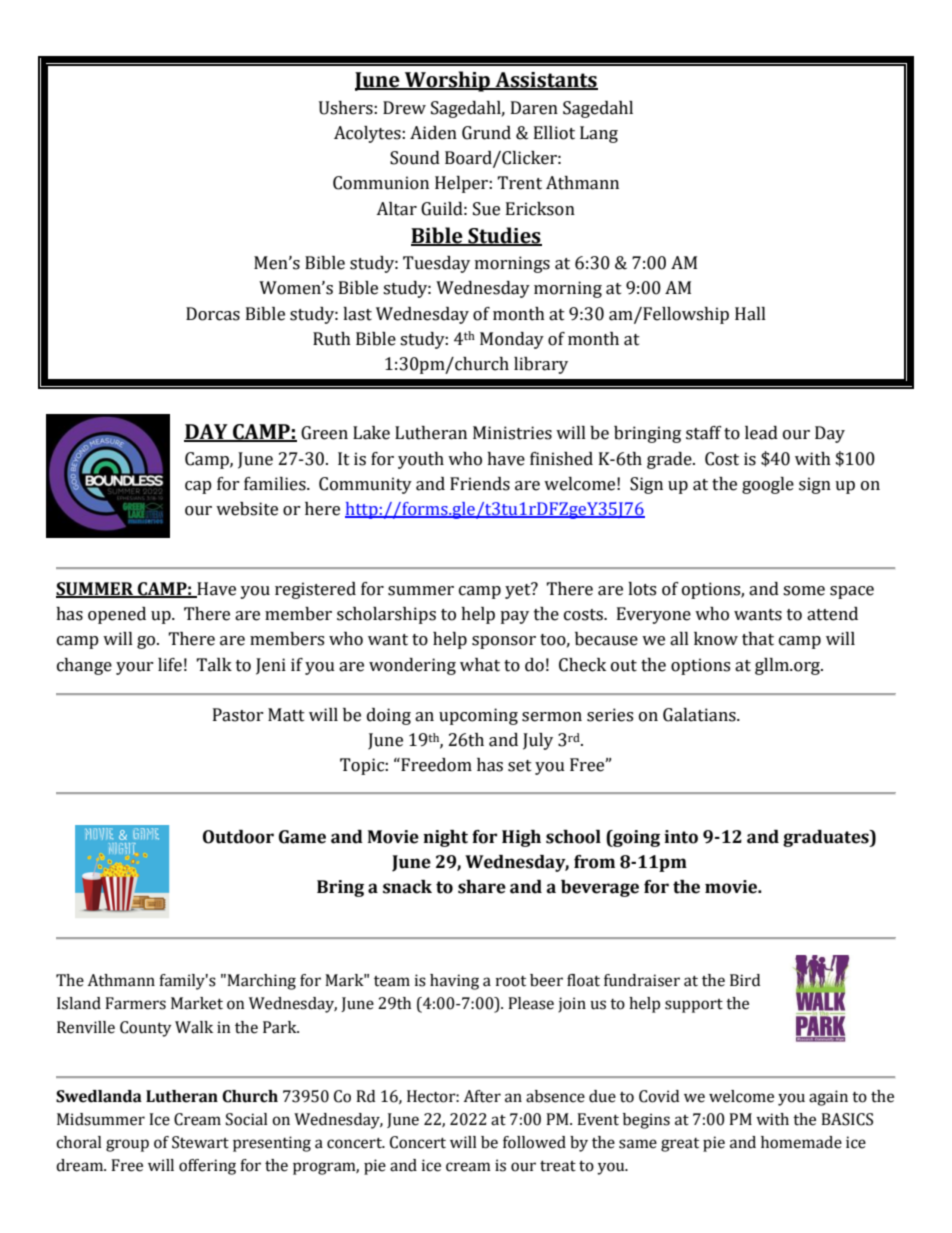  I want to click on Stewart, so click(200, 1142).
